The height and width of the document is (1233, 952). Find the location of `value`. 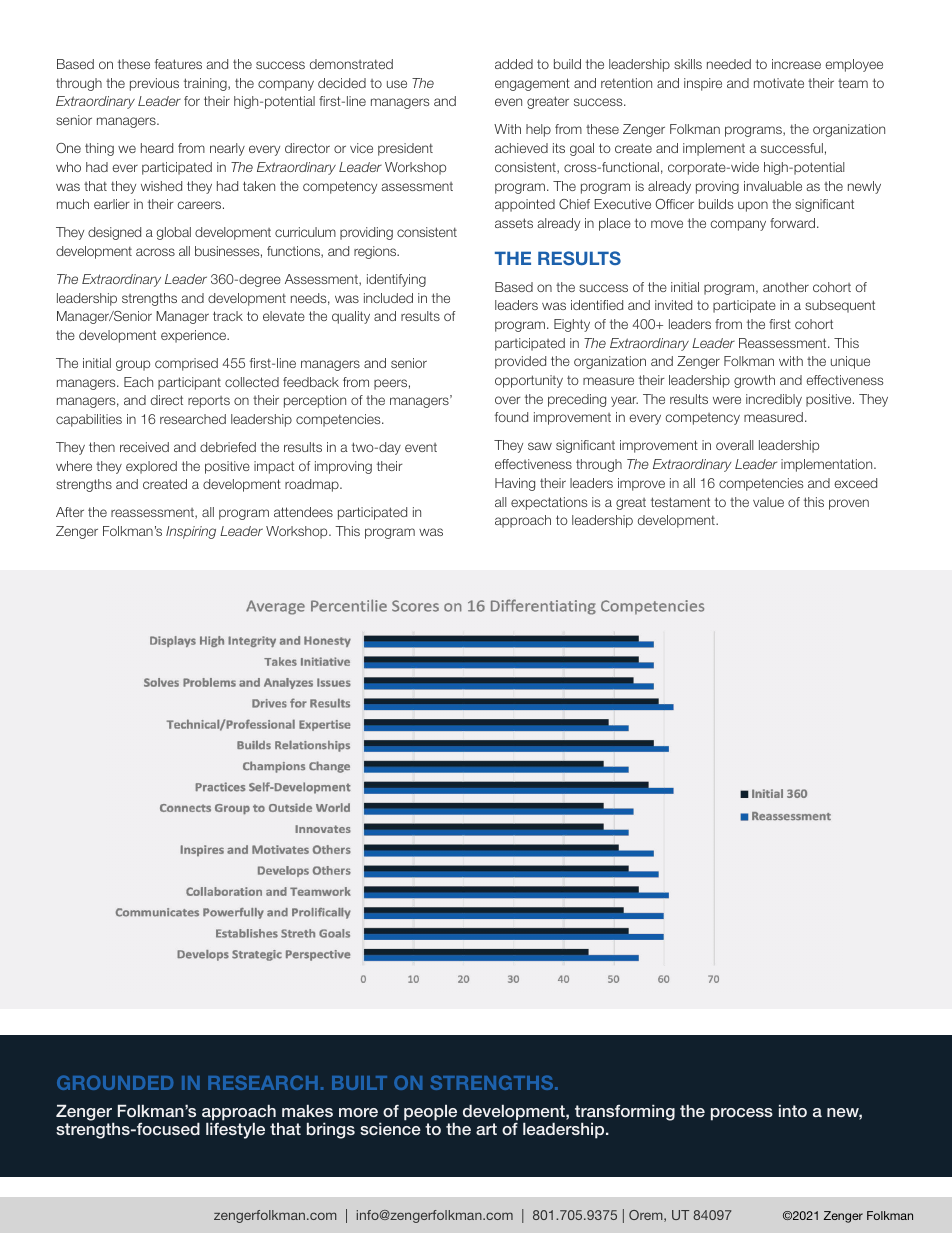

value is located at coordinates (768, 502).
